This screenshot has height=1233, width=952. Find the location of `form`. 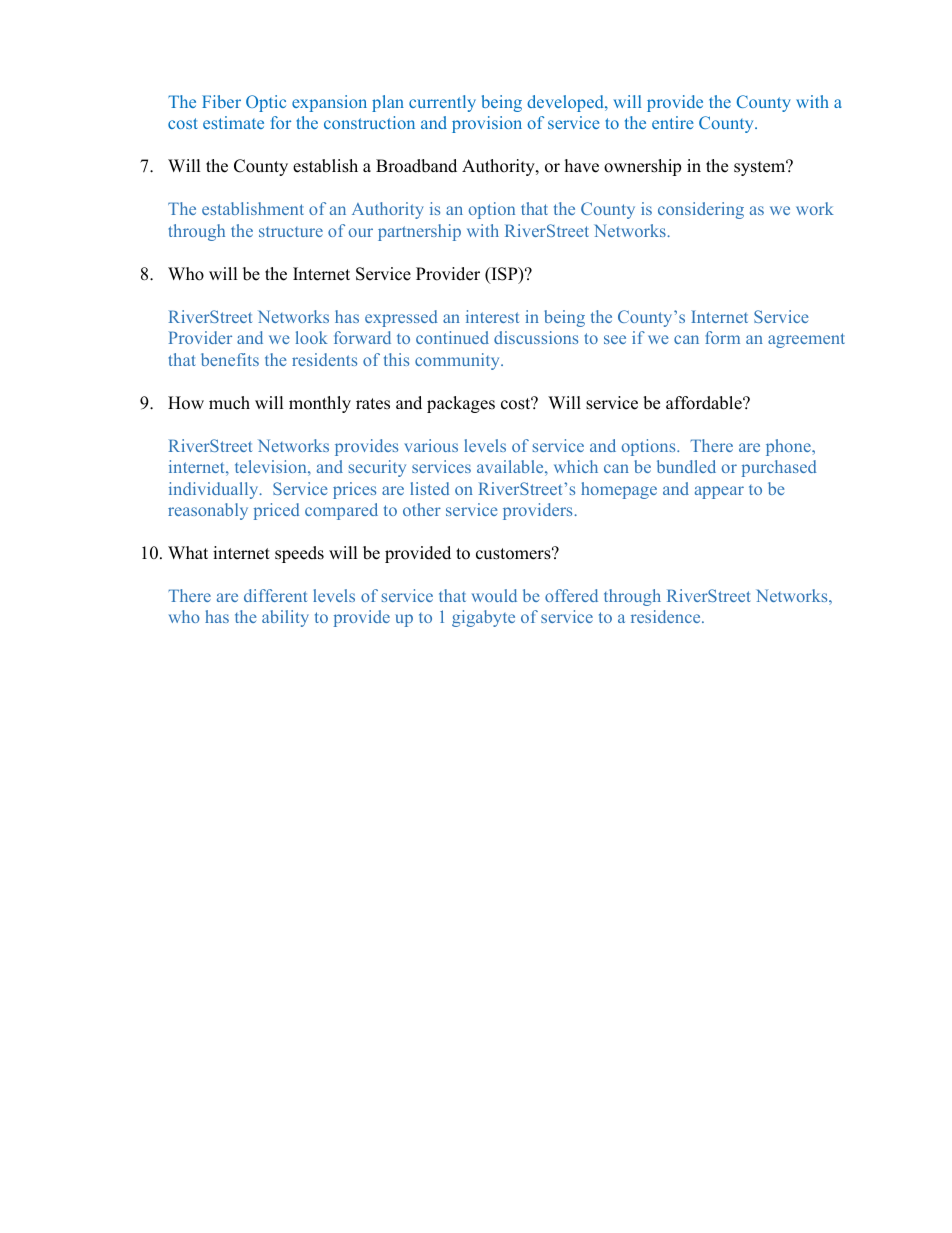

form is located at coordinates (722, 337).
